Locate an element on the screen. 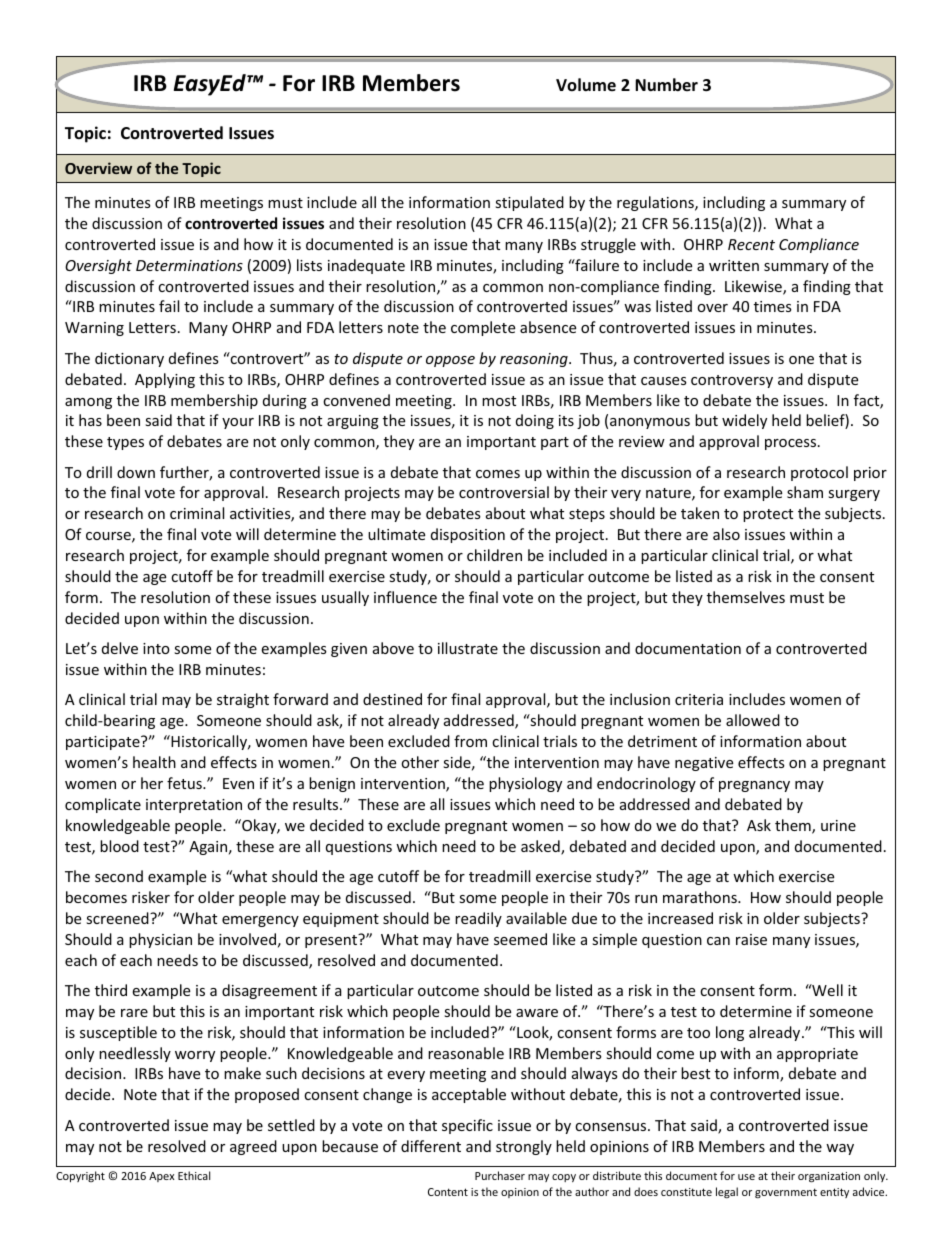  criteria is located at coordinates (699, 699).
